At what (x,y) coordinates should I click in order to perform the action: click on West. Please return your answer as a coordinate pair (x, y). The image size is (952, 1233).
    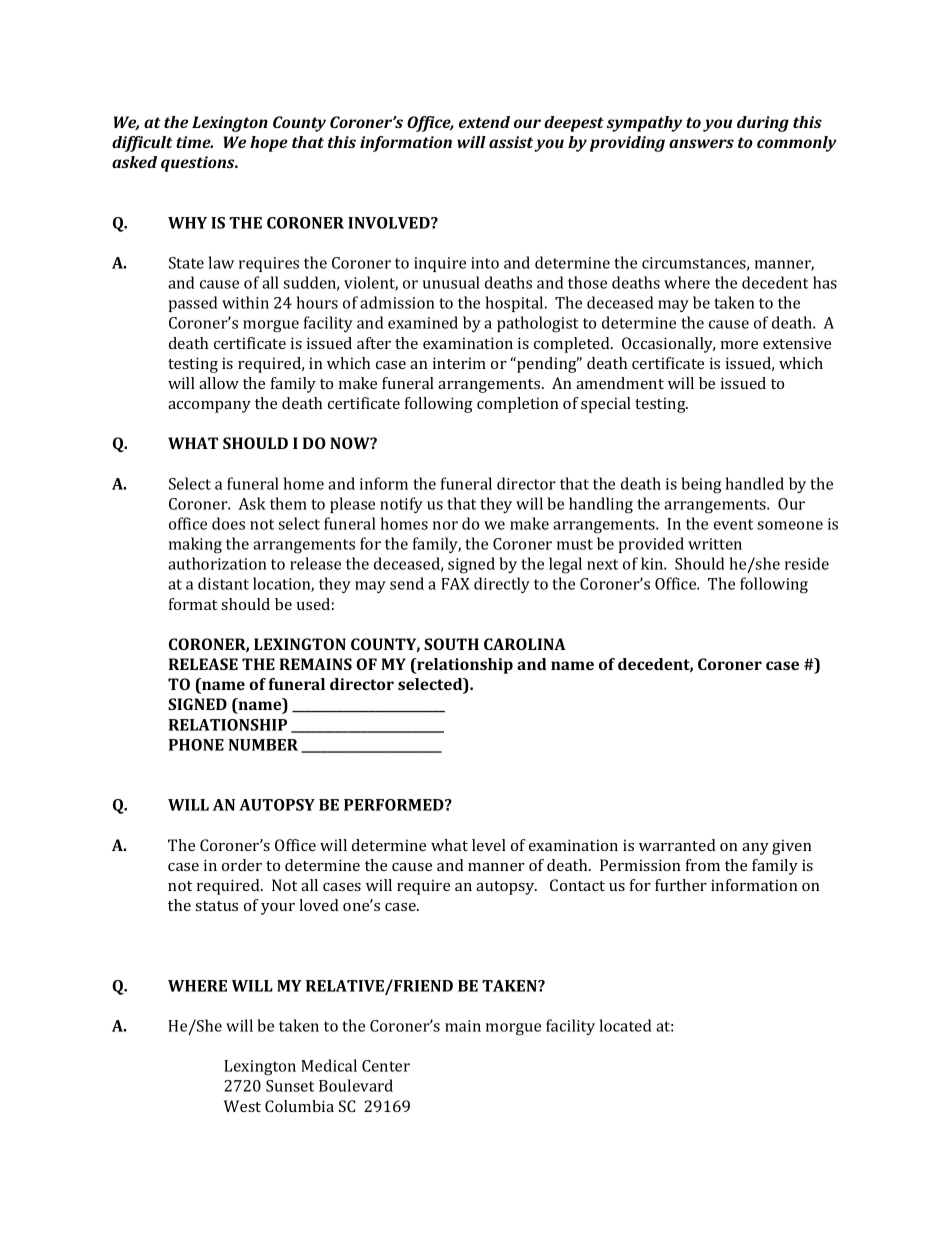
    Looking at the image, I should click on (242, 1106).
